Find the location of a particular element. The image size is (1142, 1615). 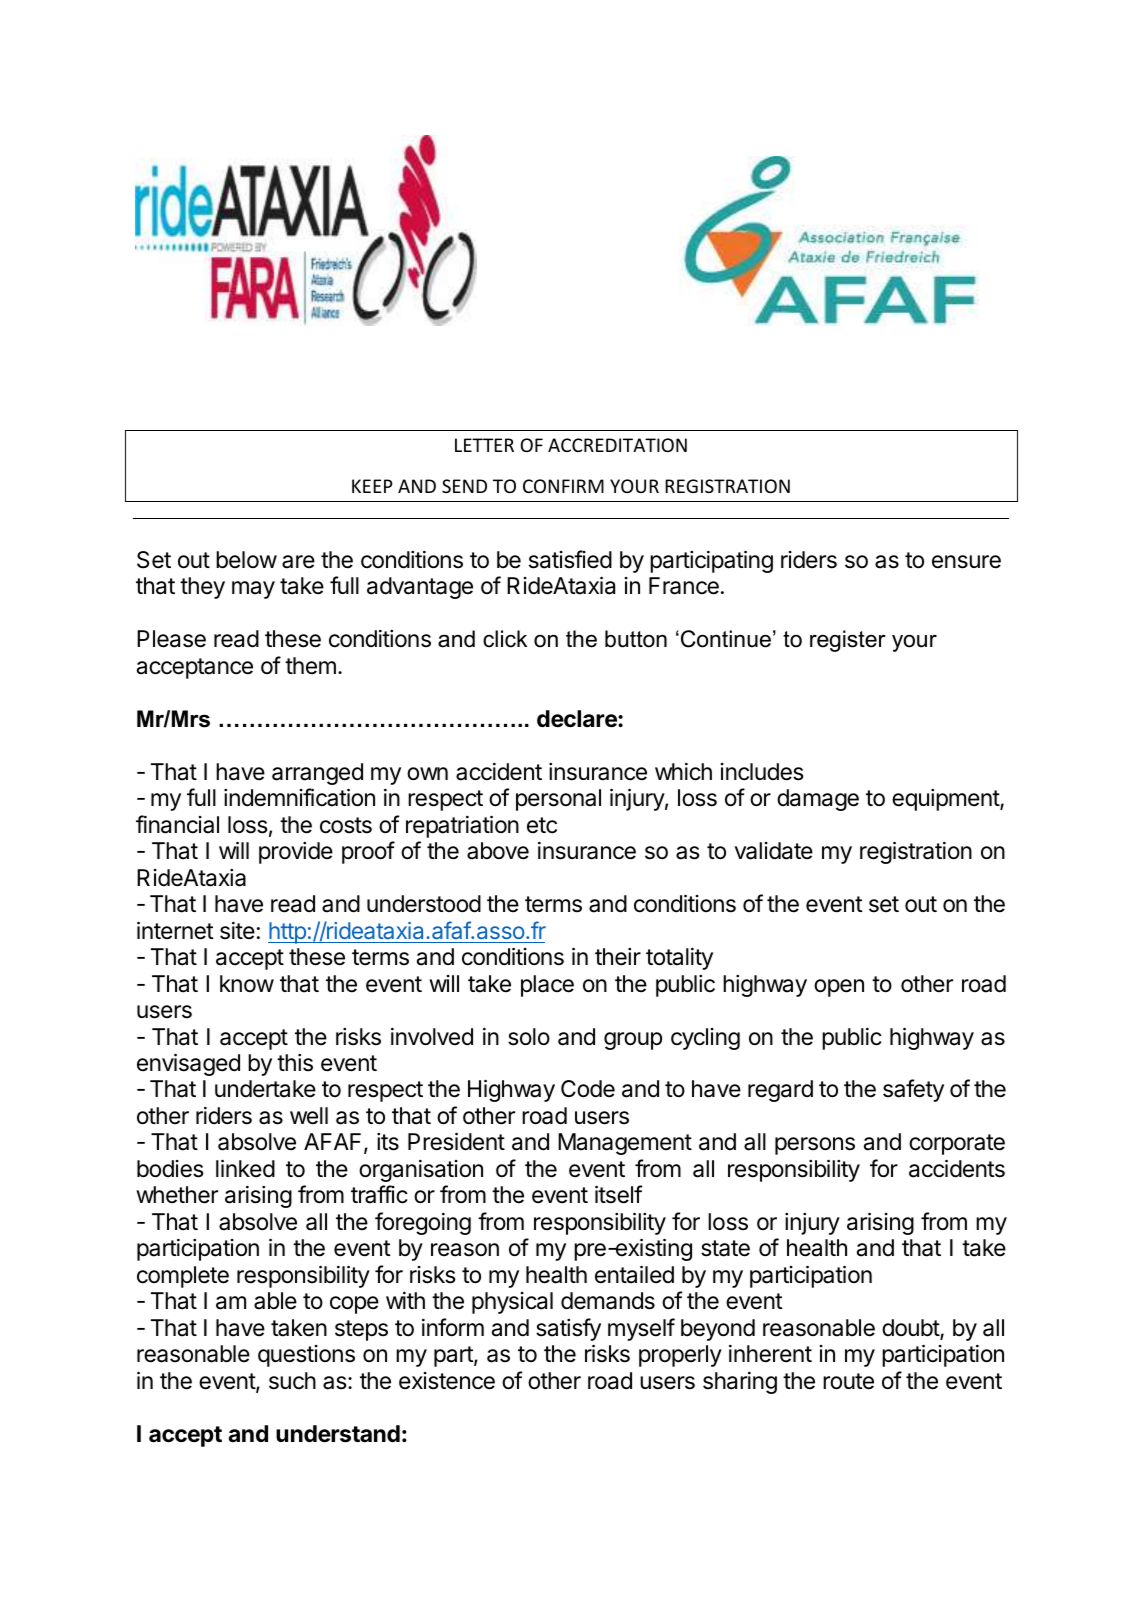

such is located at coordinates (292, 1381).
